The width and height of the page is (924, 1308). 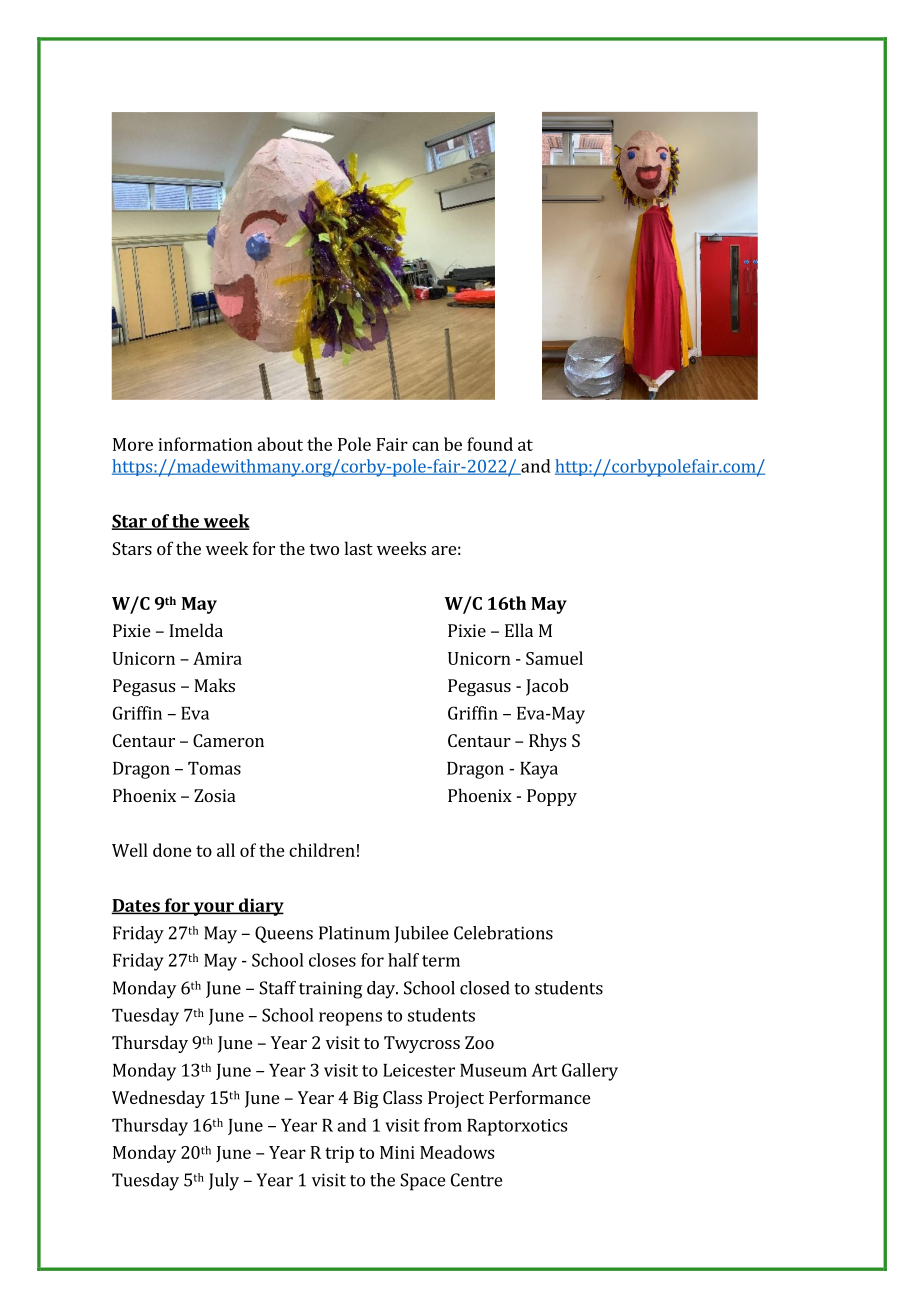 What do you see at coordinates (425, 446) in the page?
I see `can` at bounding box center [425, 446].
